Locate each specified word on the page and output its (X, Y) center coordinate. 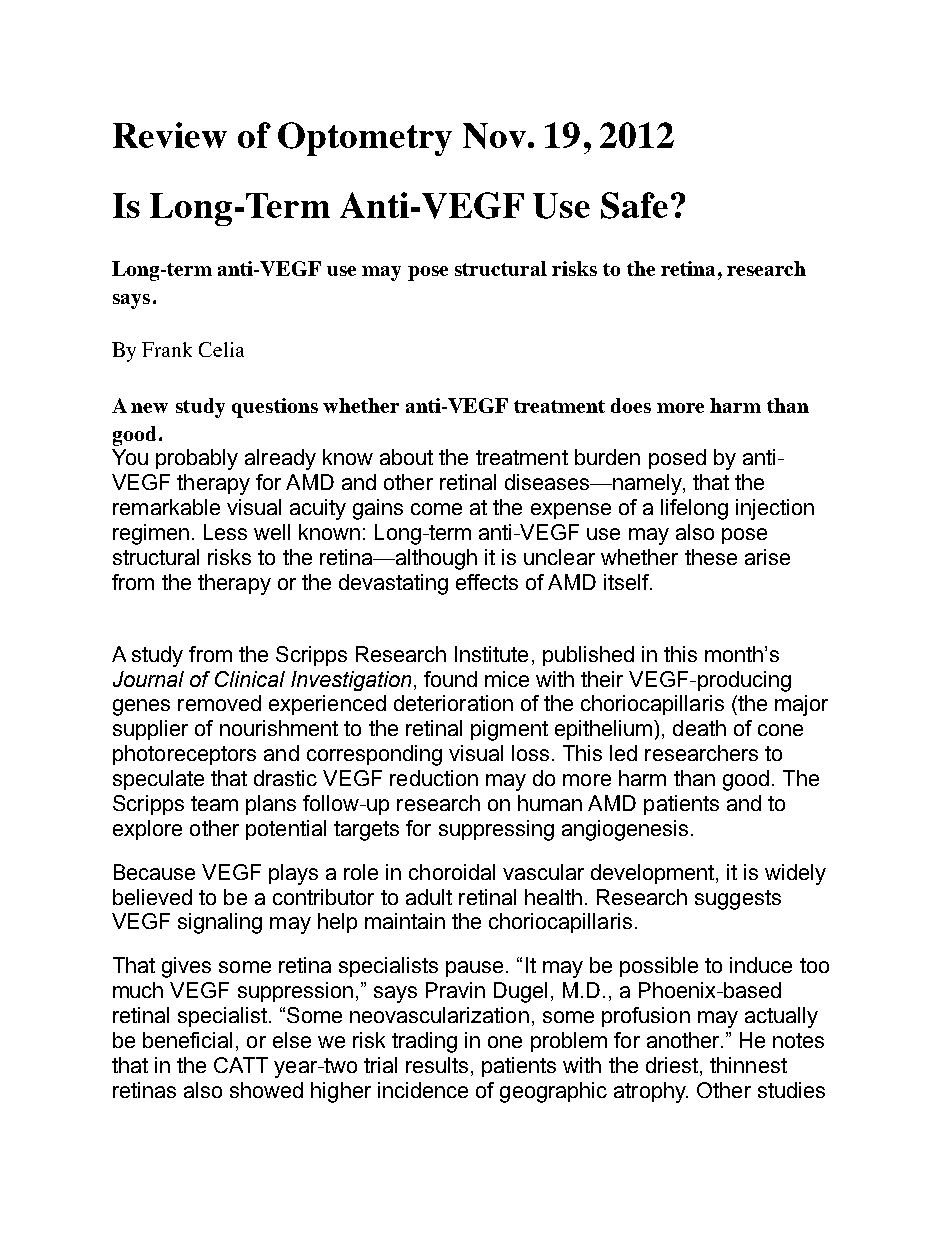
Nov (496, 136)
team (214, 803)
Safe (634, 205)
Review (170, 135)
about (406, 457)
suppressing (496, 830)
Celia (221, 349)
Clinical (250, 679)
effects (487, 582)
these (711, 557)
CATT (241, 1065)
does (631, 405)
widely (795, 874)
